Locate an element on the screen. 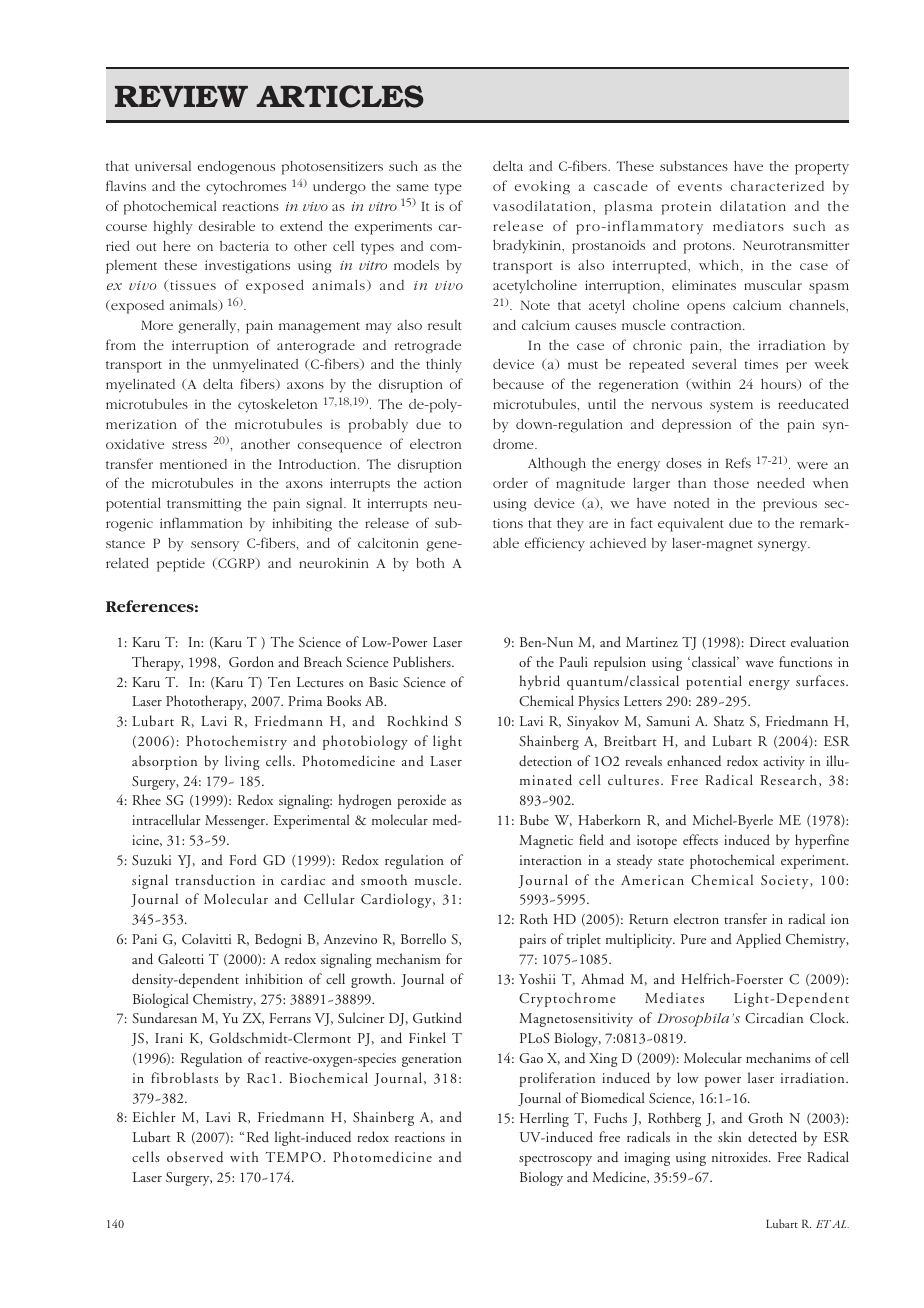 The image size is (924, 1308). order is located at coordinates (510, 483).
